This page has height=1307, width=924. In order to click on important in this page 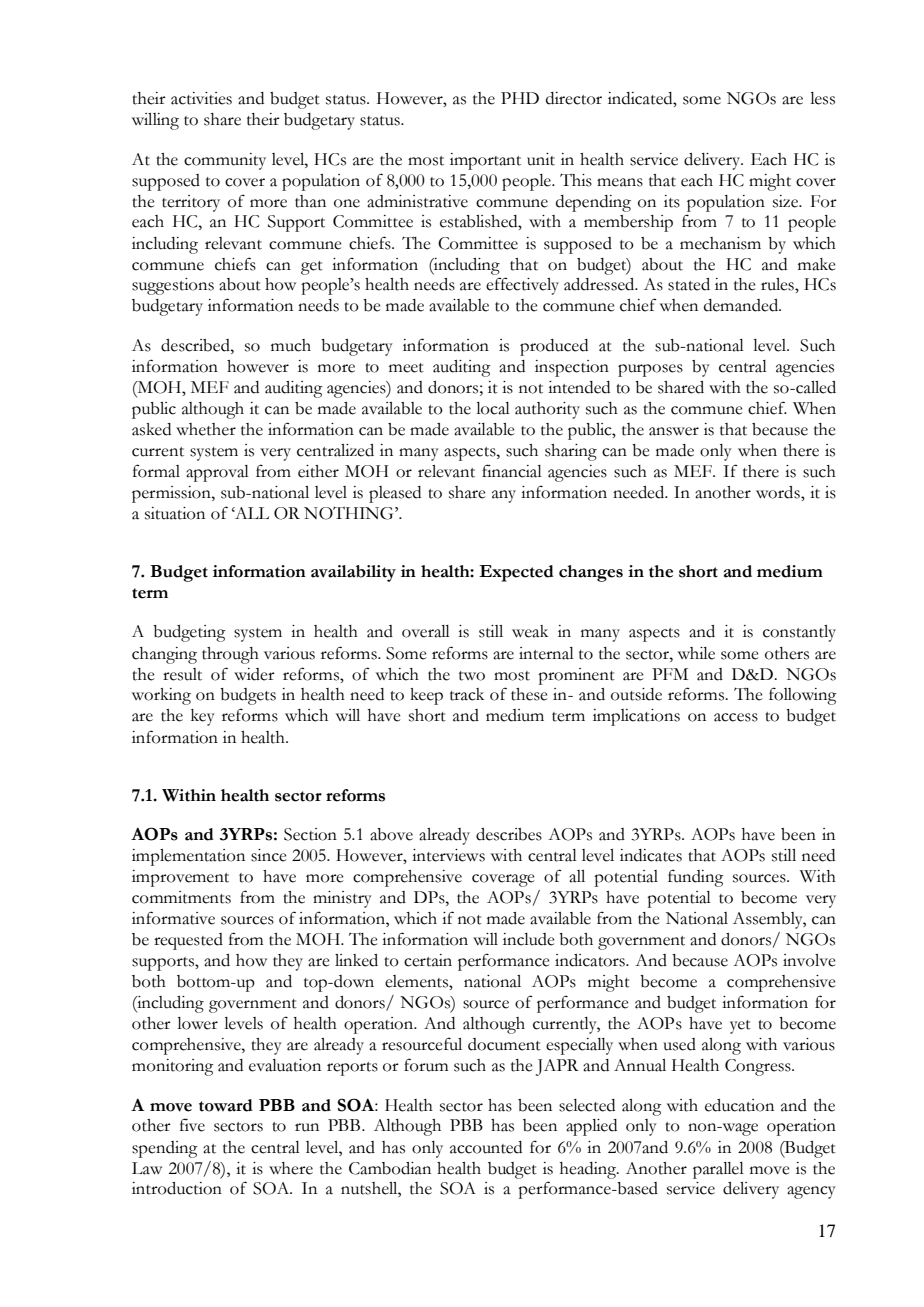, I will do `click(485, 161)`.
